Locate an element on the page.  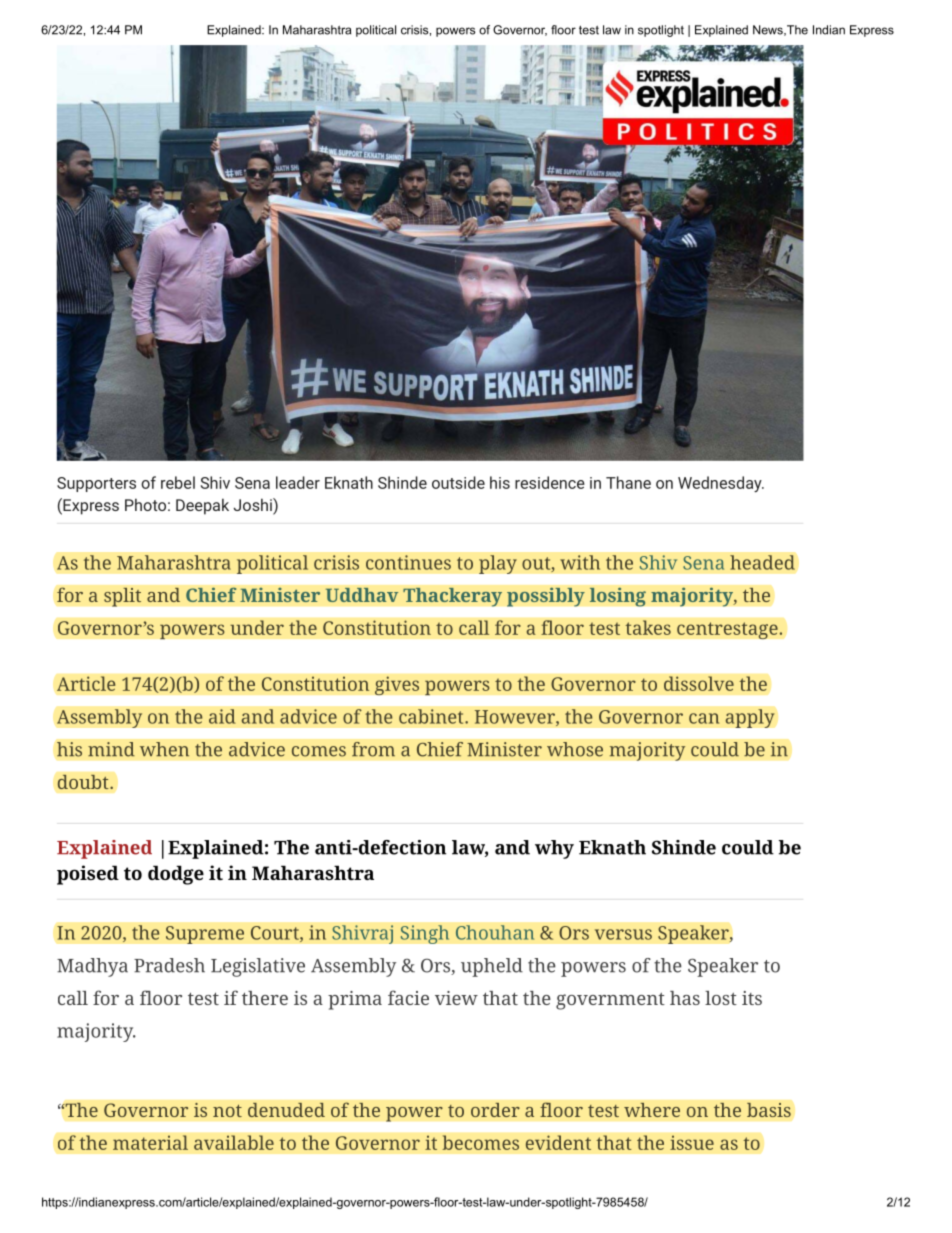
gives is located at coordinates (397, 686).
